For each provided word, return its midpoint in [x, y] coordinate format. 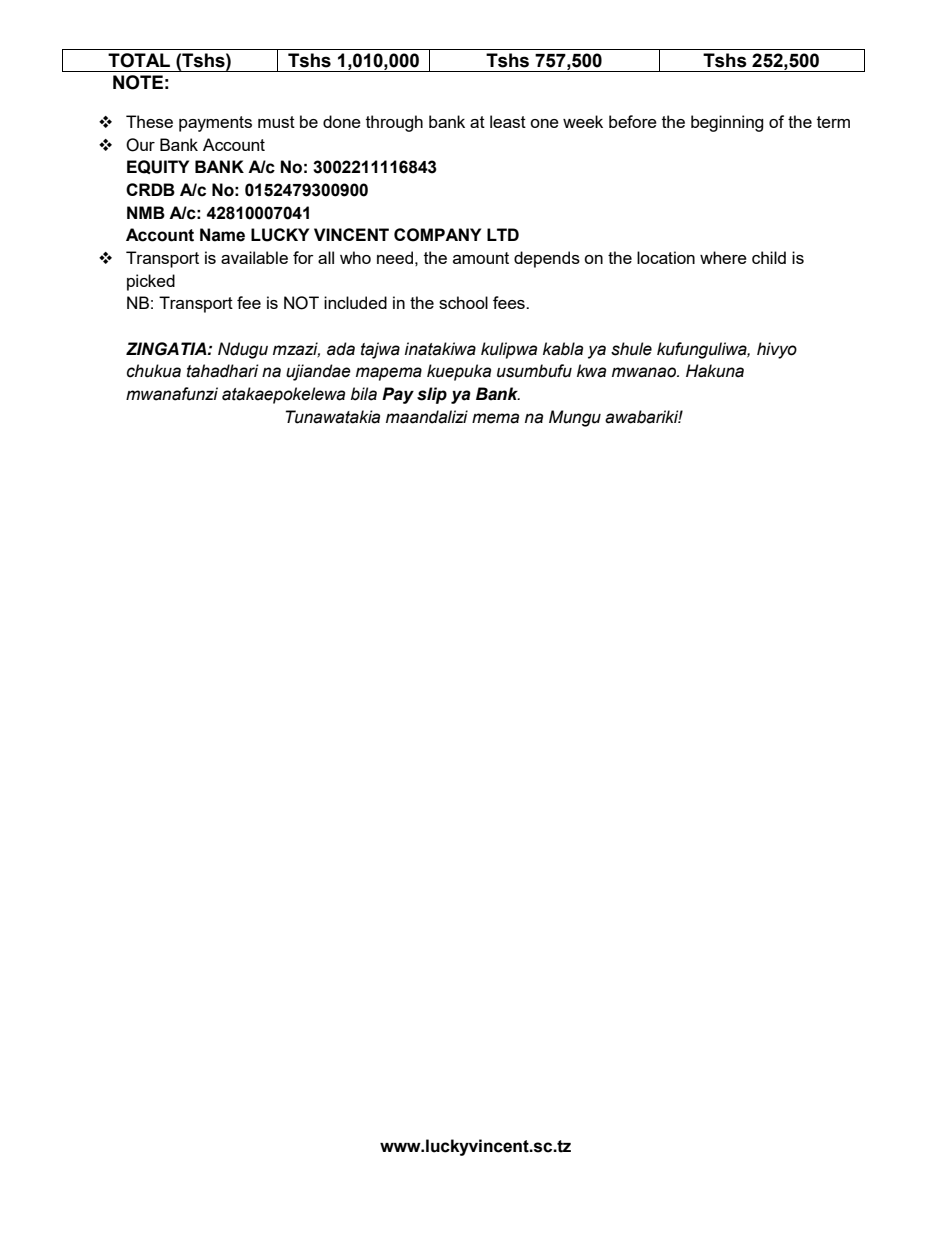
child [769, 257]
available [254, 257]
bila [364, 394]
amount [481, 258]
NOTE [138, 82]
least [508, 121]
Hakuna [715, 371]
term [833, 122]
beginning [727, 123]
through [394, 123]
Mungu [575, 418]
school [463, 302]
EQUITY [158, 167]
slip [432, 395]
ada [341, 349]
